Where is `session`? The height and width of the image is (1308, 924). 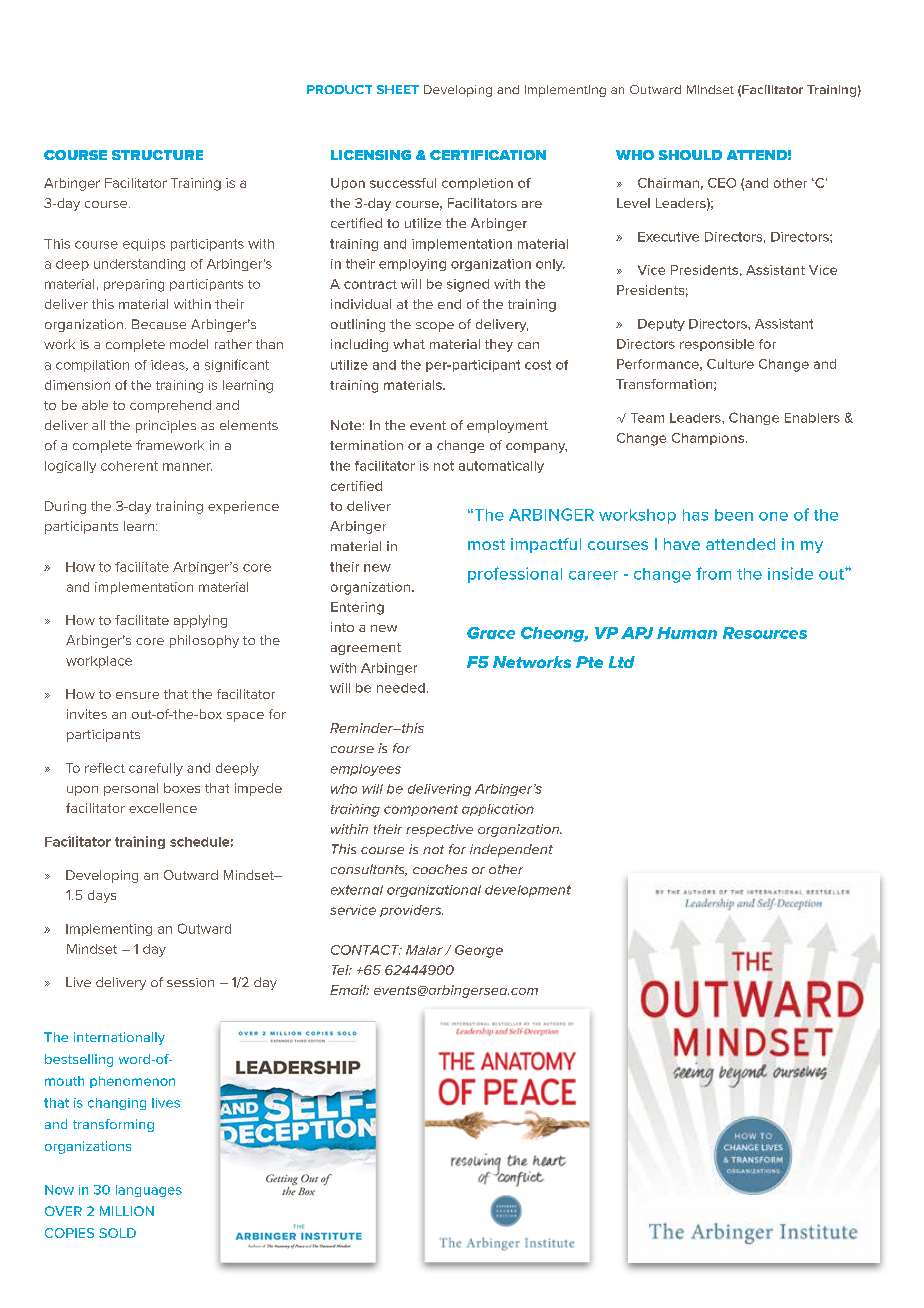 session is located at coordinates (190, 982).
